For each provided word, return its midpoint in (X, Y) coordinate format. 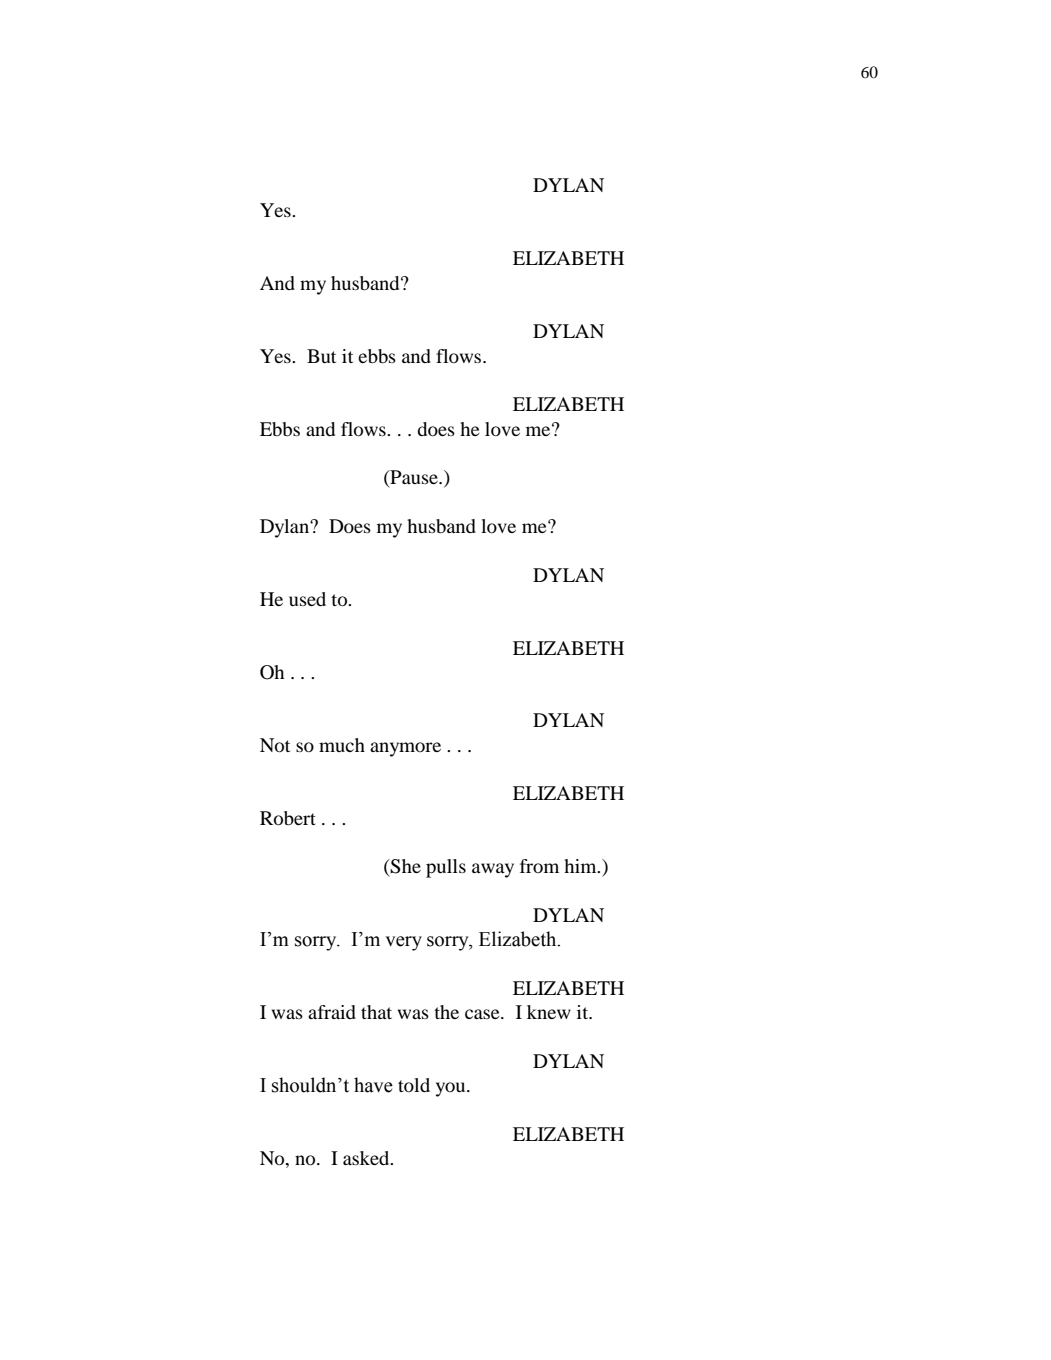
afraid (332, 1012)
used (307, 599)
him (581, 866)
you (452, 1089)
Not (275, 745)
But (321, 356)
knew (549, 1012)
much (342, 745)
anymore (405, 749)
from (539, 866)
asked (367, 1158)
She (405, 866)
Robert (288, 818)
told (414, 1085)
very (403, 943)
